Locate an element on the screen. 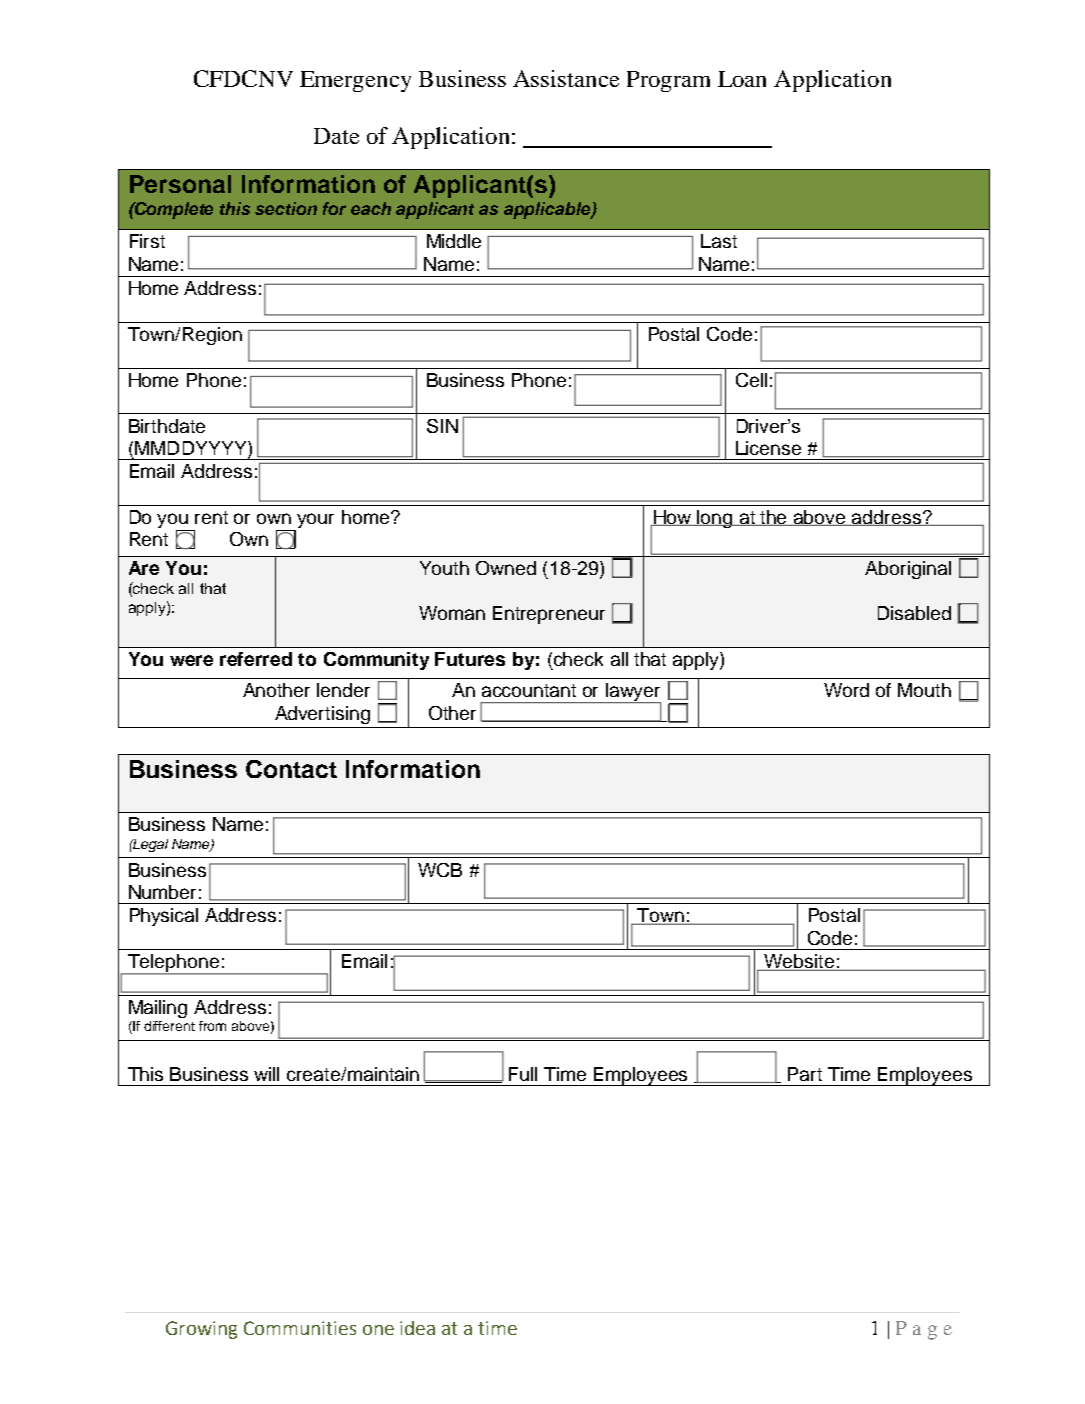 This screenshot has height=1404, width=1085. Growing is located at coordinates (201, 1330).
